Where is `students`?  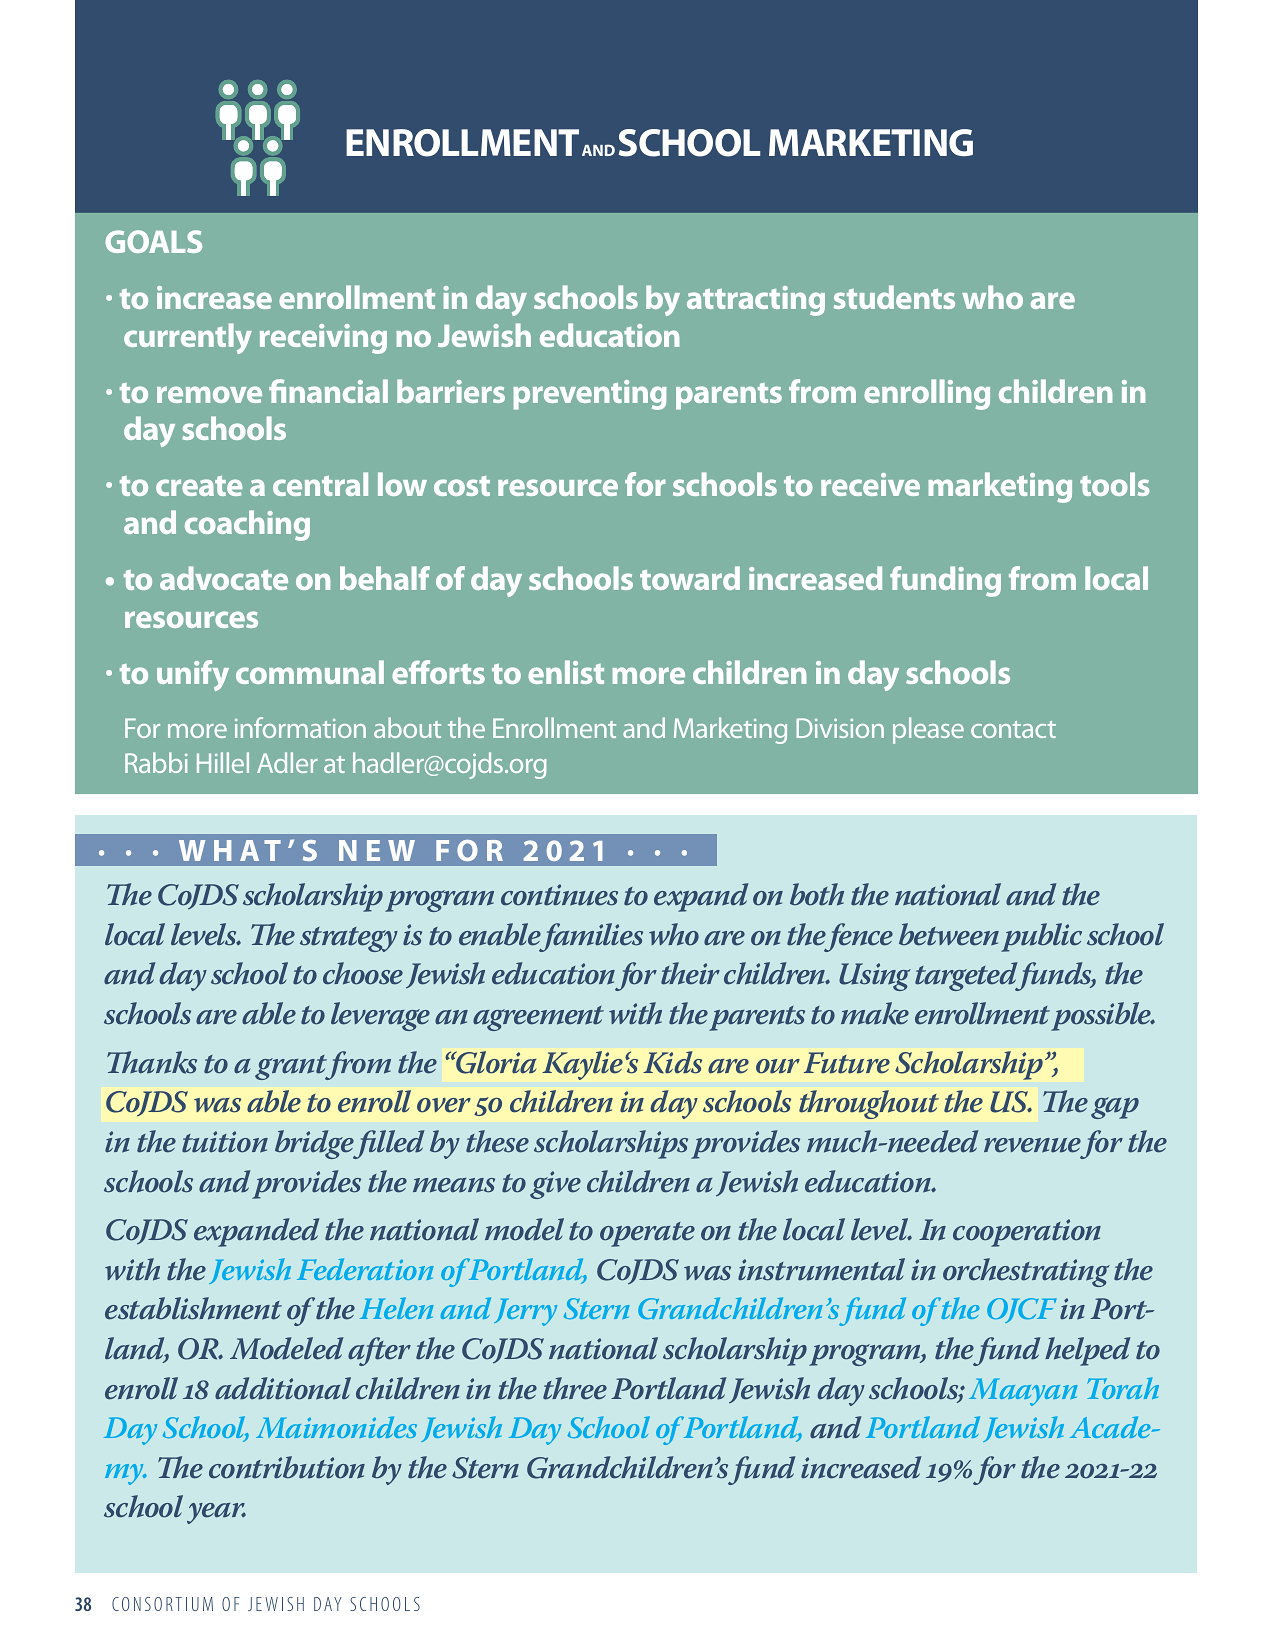
students is located at coordinates (894, 297).
